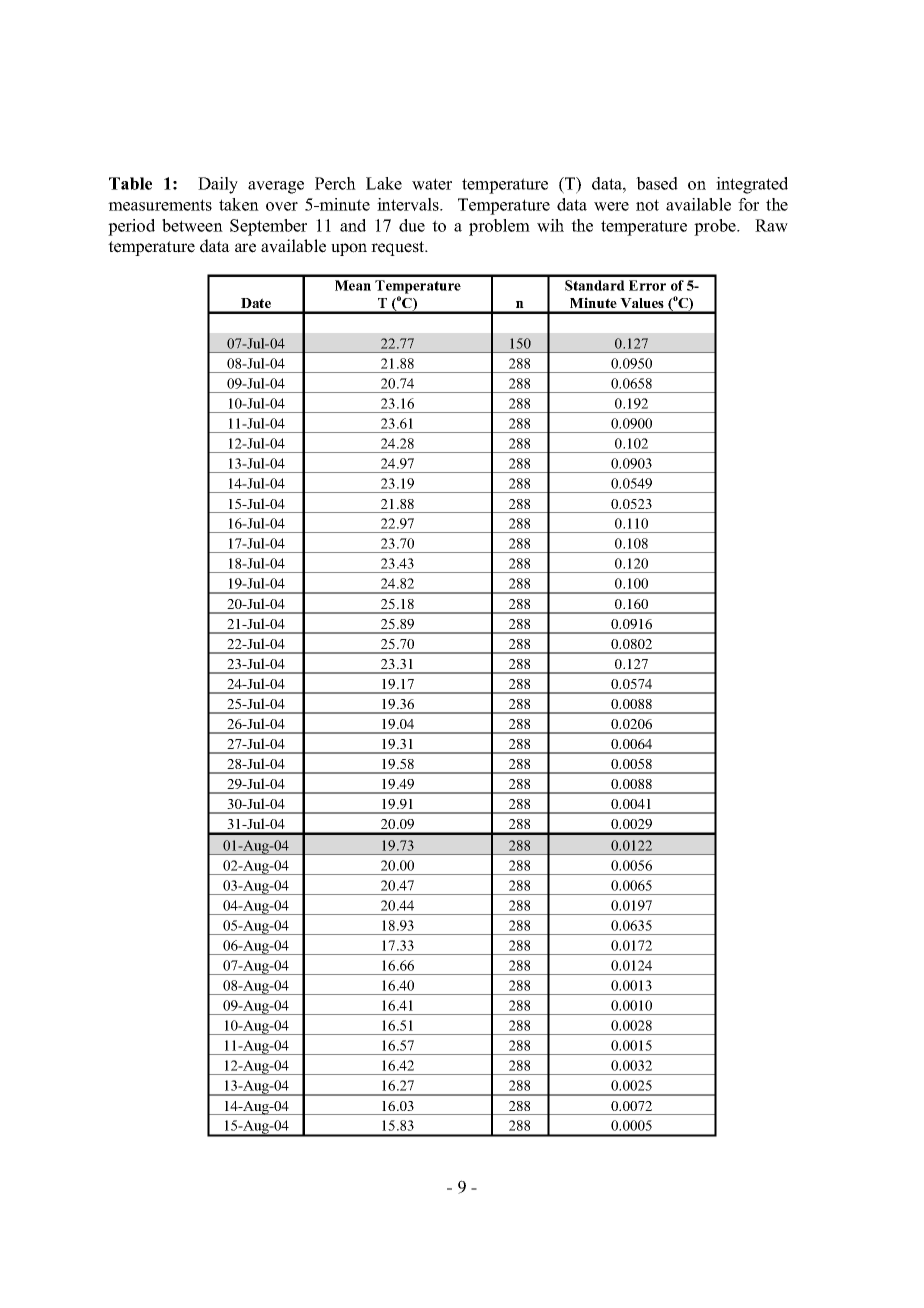 The image size is (924, 1308). Describe the element at coordinates (399, 248) in the screenshot. I see `request` at that location.
